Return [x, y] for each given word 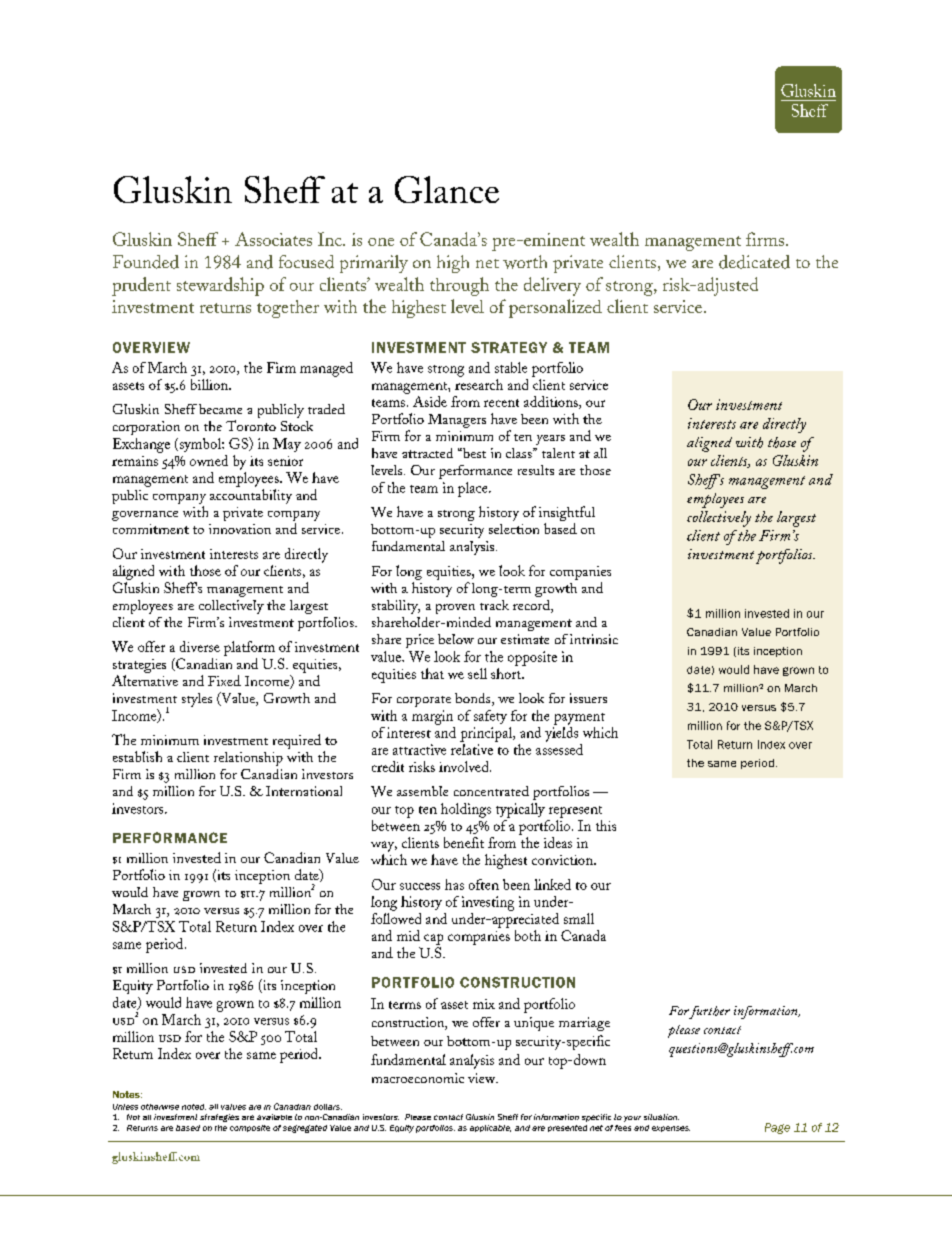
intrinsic [594, 639]
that [432, 673]
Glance [447, 189]
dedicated [754, 262]
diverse [200, 646]
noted [194, 1107]
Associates [273, 239]
